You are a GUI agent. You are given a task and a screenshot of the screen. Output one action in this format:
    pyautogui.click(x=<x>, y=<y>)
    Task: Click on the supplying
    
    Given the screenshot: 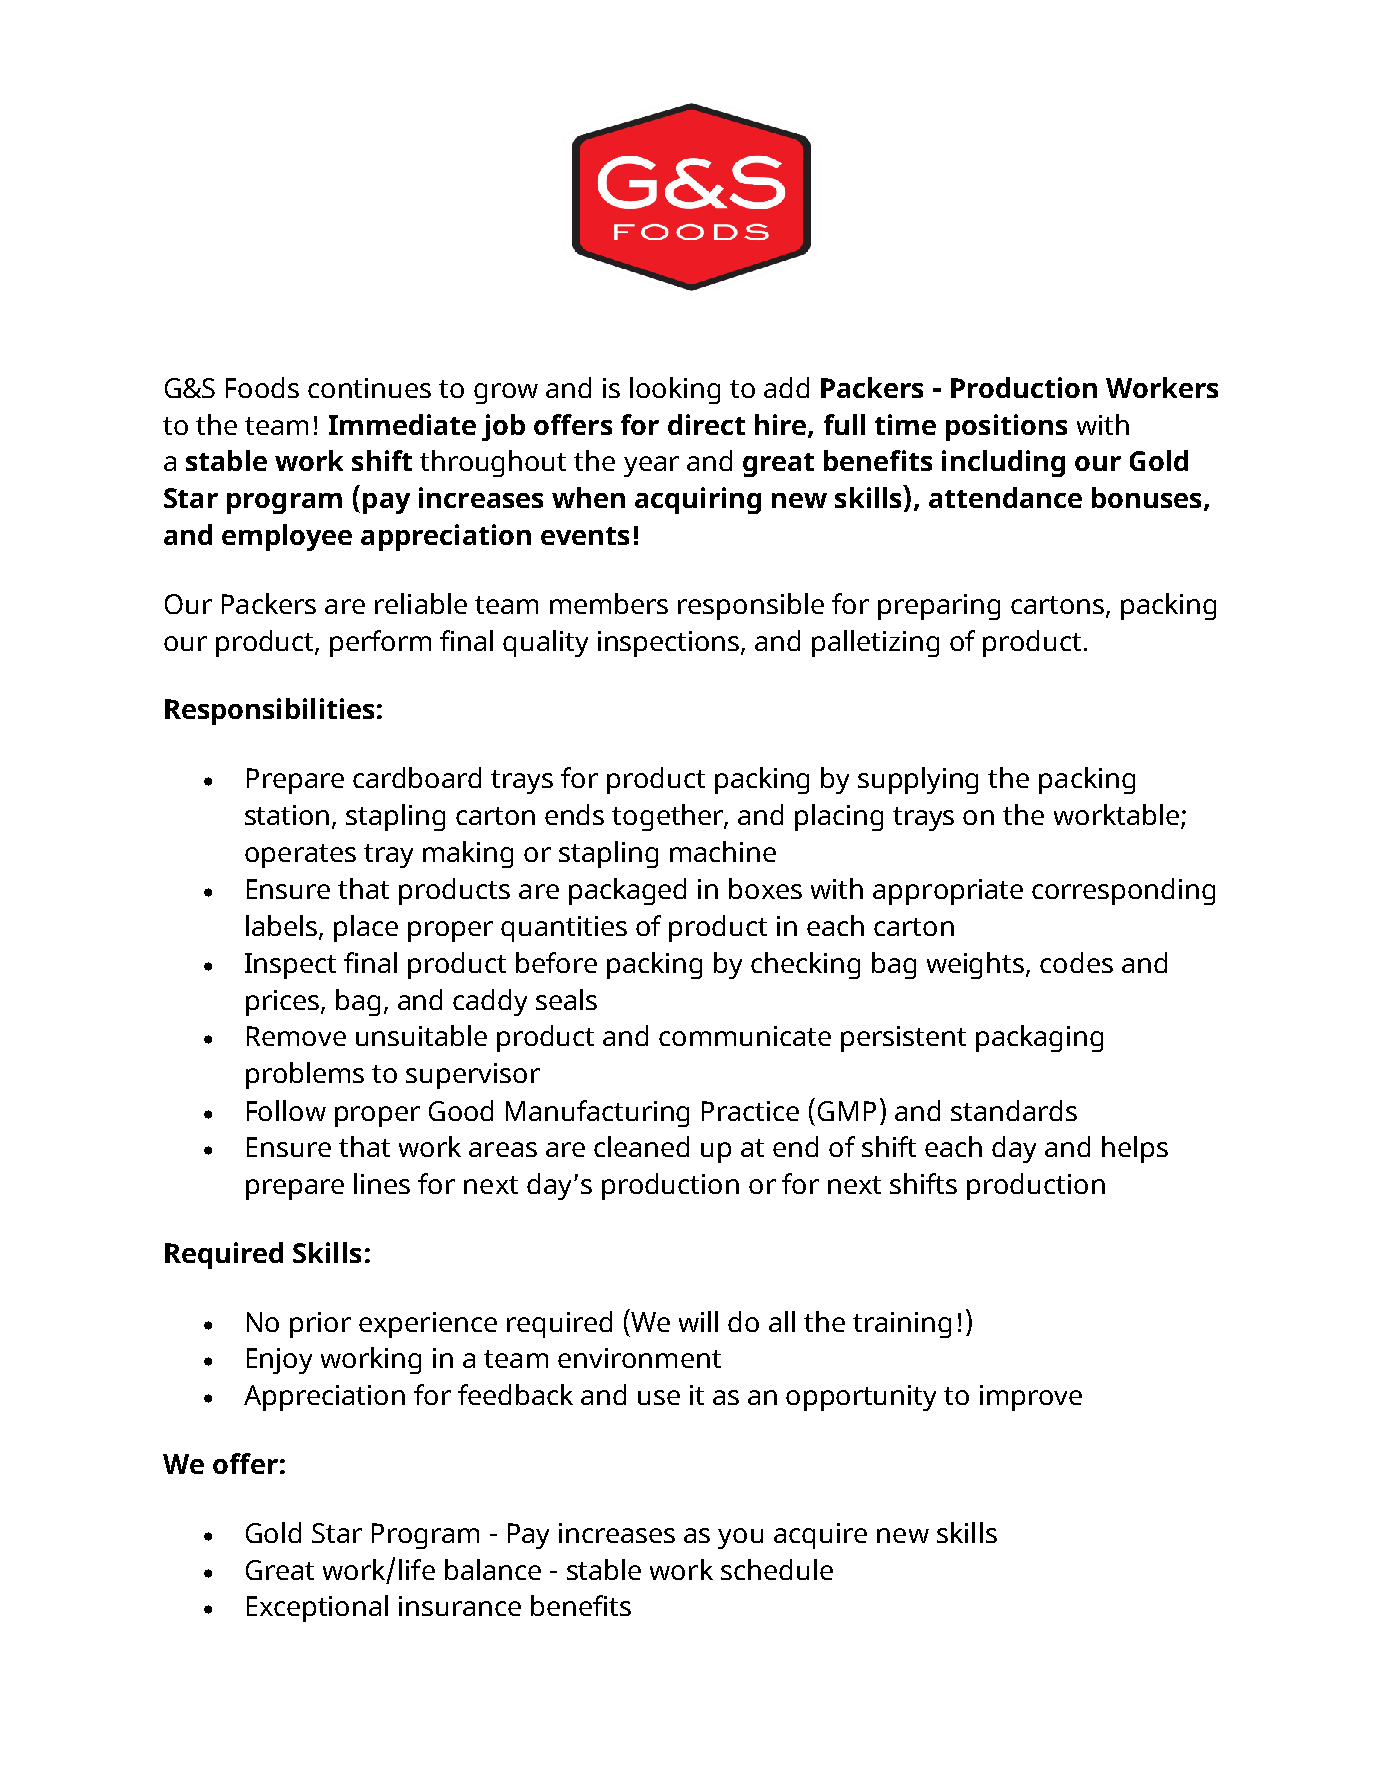 What is the action you would take?
    pyautogui.click(x=918, y=780)
